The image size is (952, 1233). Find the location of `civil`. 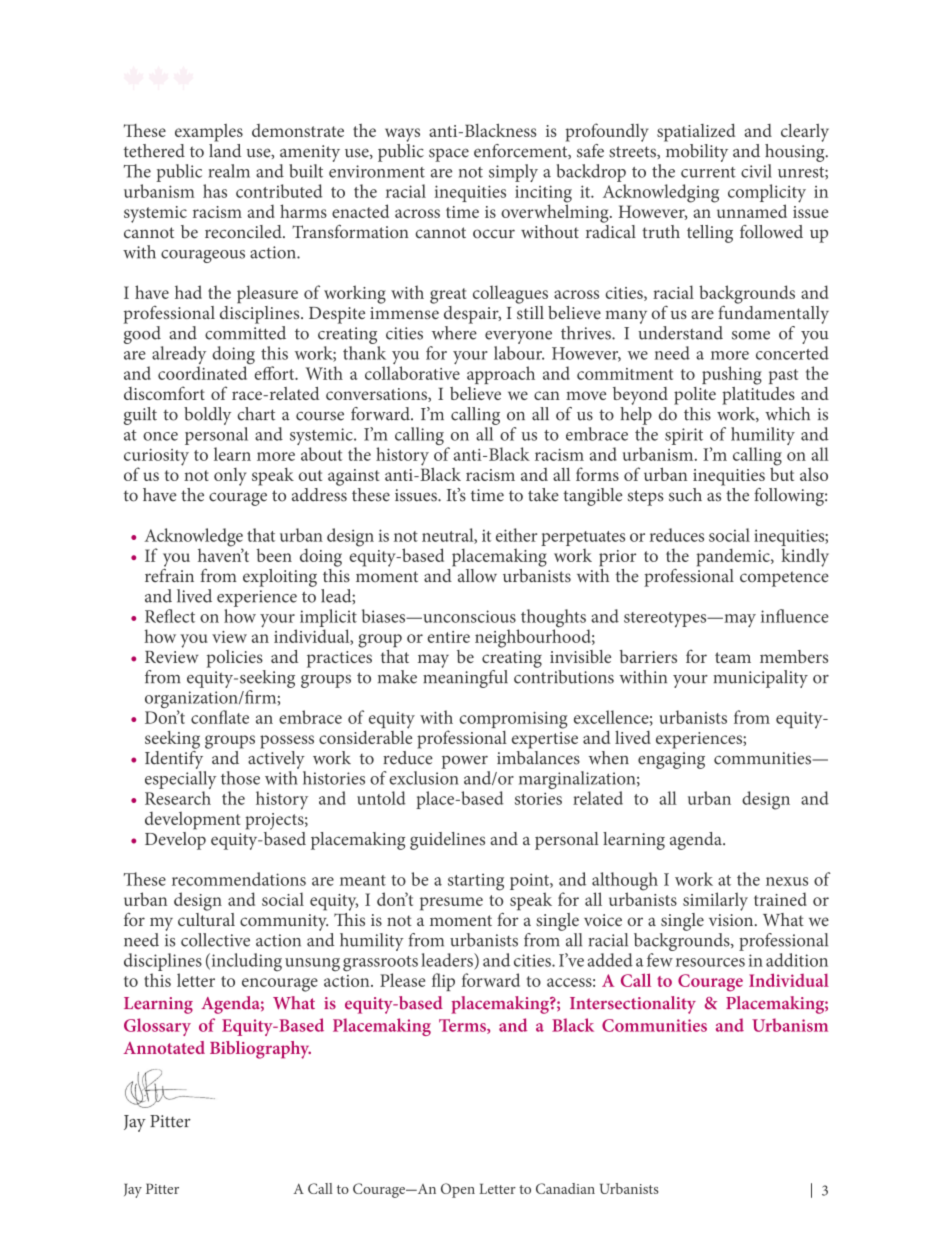

civil is located at coordinates (756, 171).
